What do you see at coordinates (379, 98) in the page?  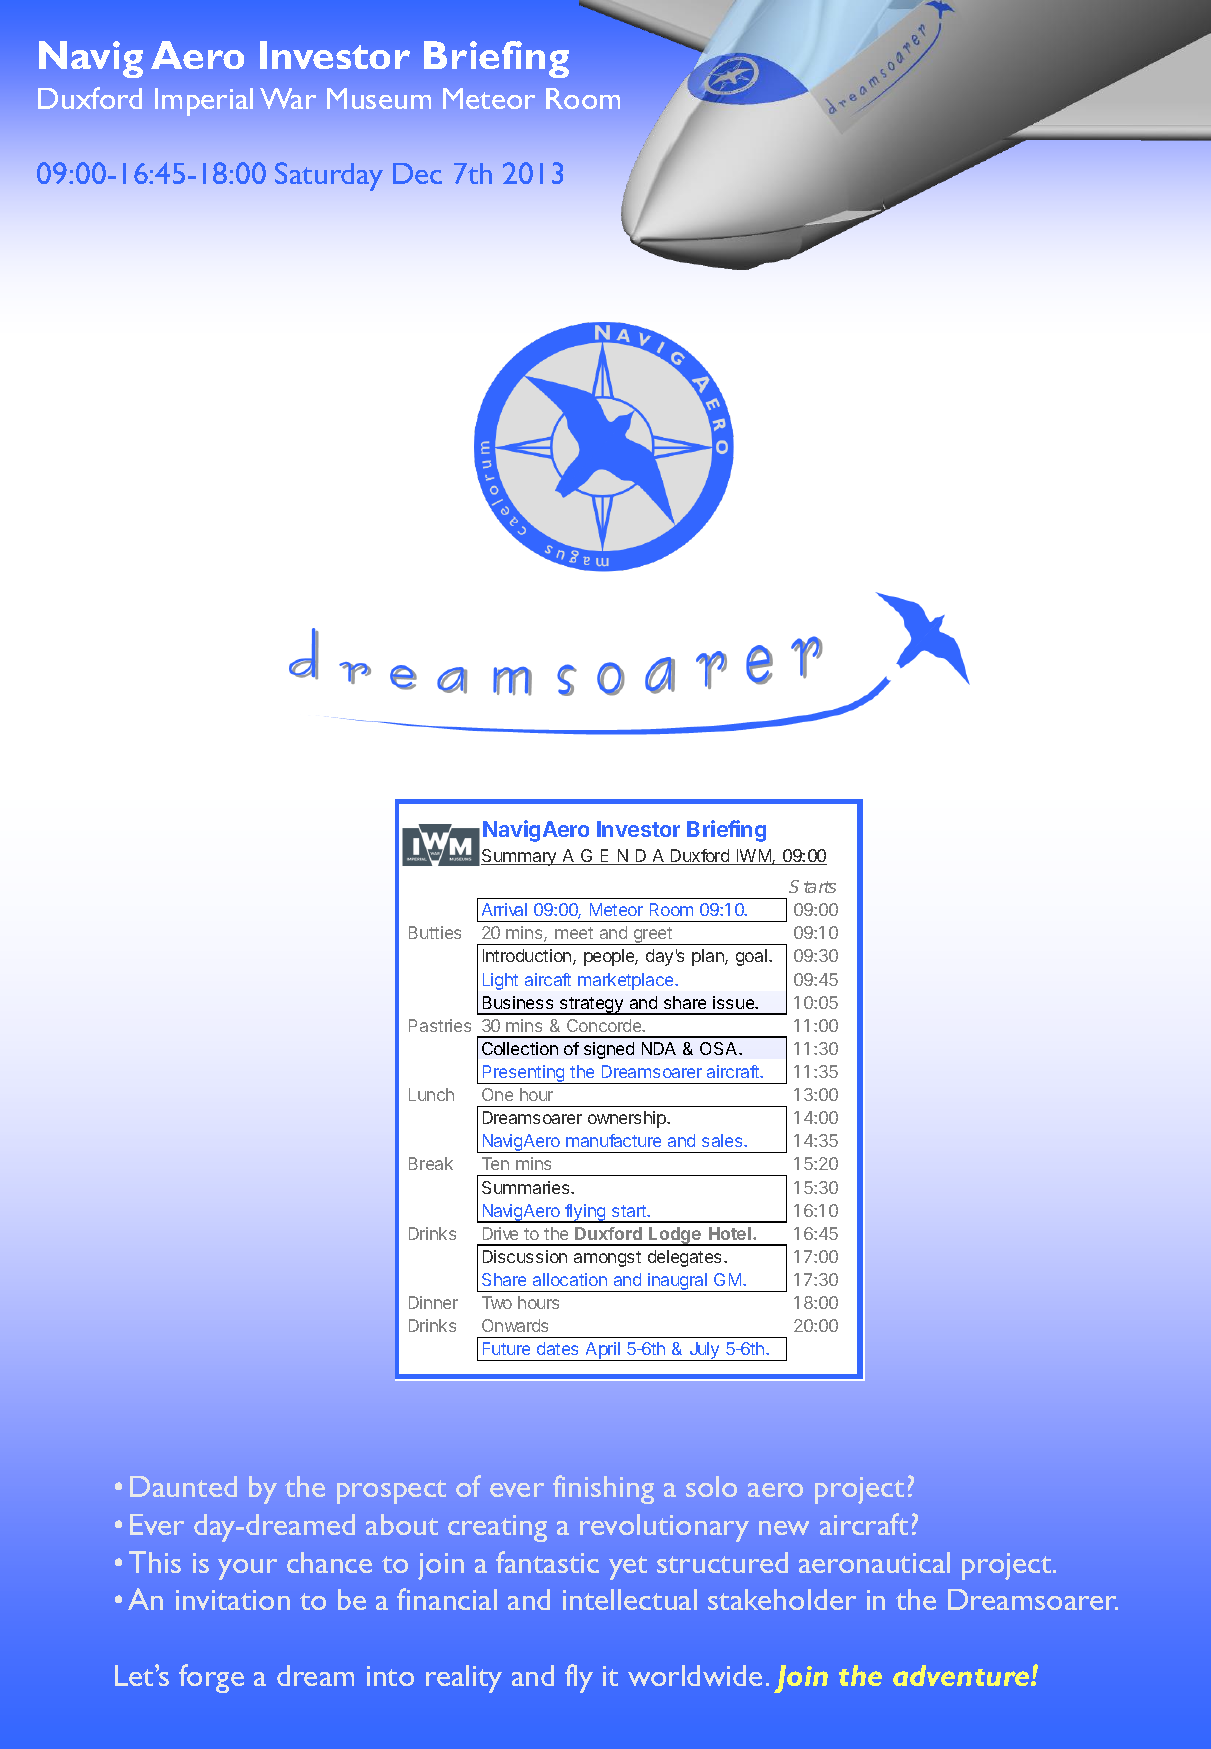 I see `Museum` at bounding box center [379, 98].
